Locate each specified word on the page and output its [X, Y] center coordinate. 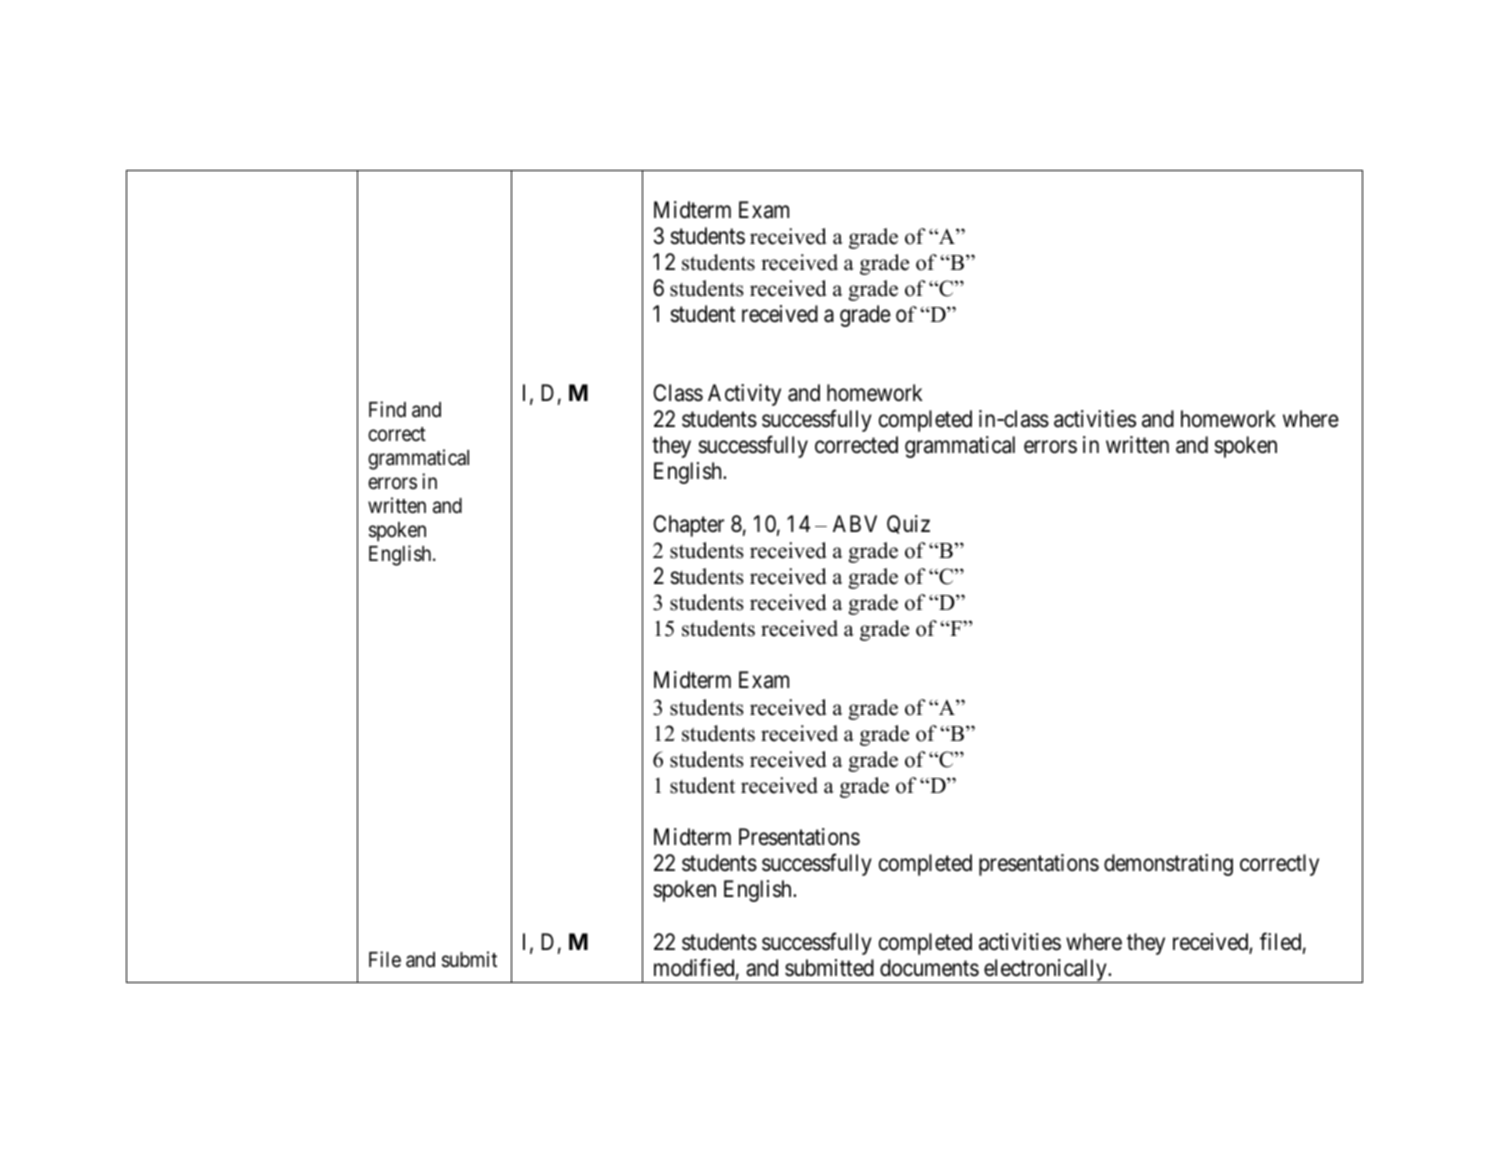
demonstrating [1168, 865]
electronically [1045, 971]
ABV [855, 523]
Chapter [688, 526]
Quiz [908, 524]
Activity [744, 395]
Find [387, 409]
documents [929, 968]
